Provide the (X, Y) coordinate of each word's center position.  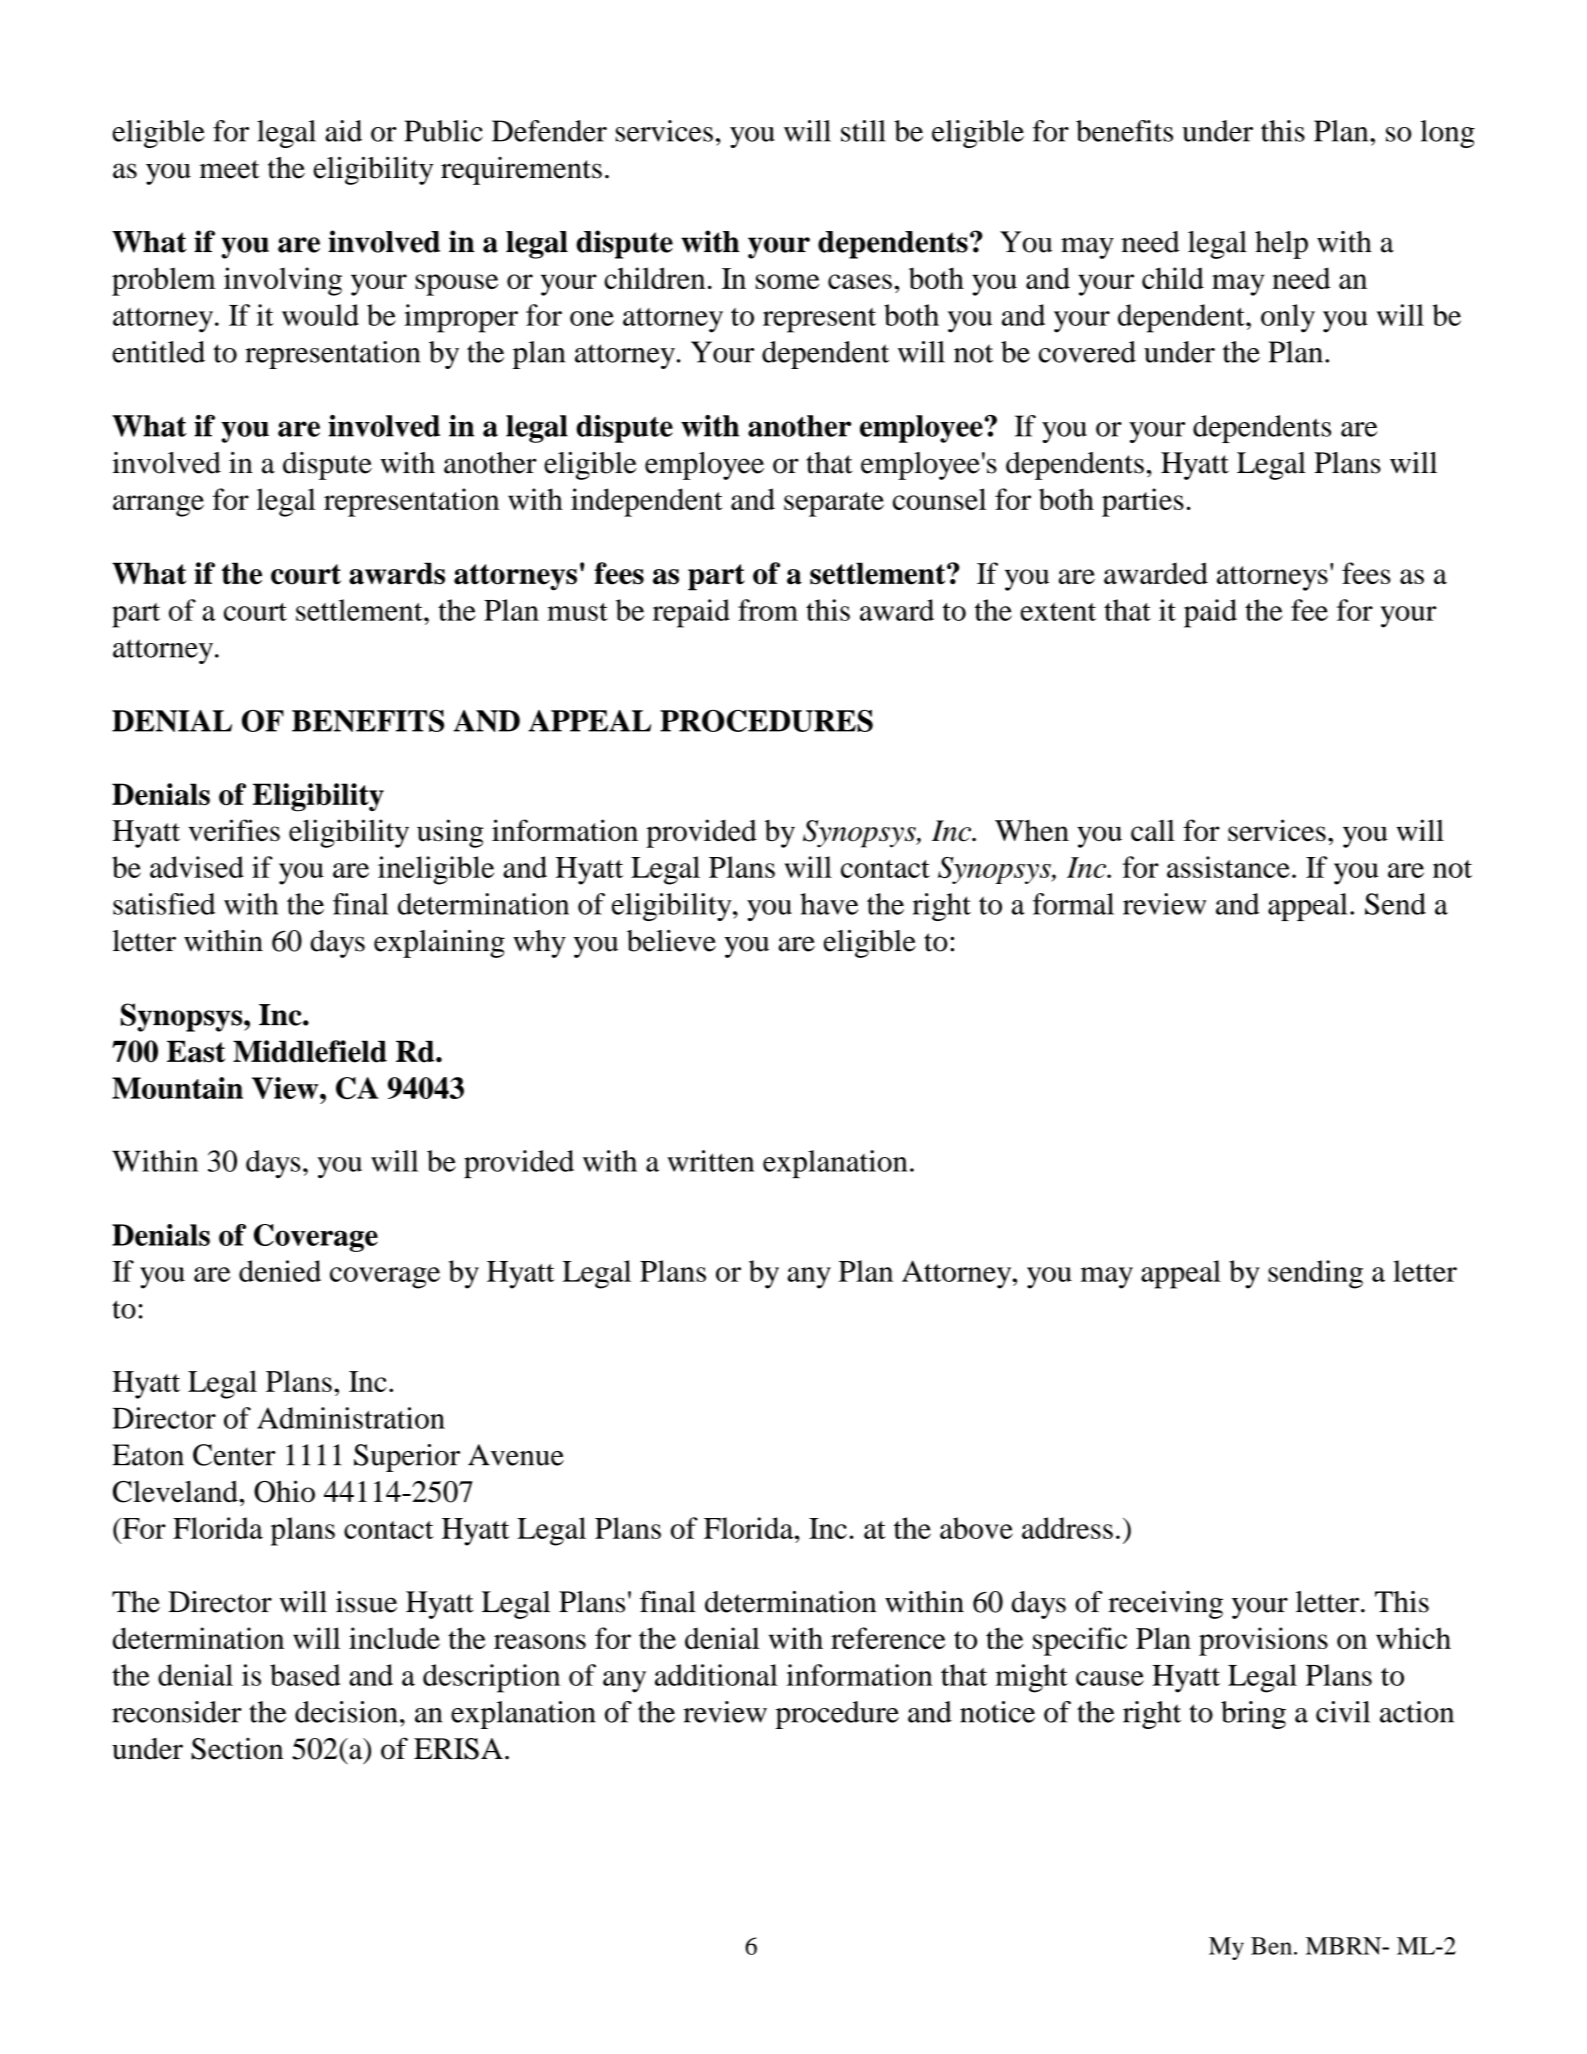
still (863, 131)
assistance (1228, 867)
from (768, 610)
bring (1253, 1715)
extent (1058, 612)
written (710, 1161)
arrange (158, 506)
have (829, 904)
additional (716, 1675)
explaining (439, 944)
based (305, 1675)
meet (229, 169)
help (1281, 245)
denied (280, 1271)
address (1067, 1528)
